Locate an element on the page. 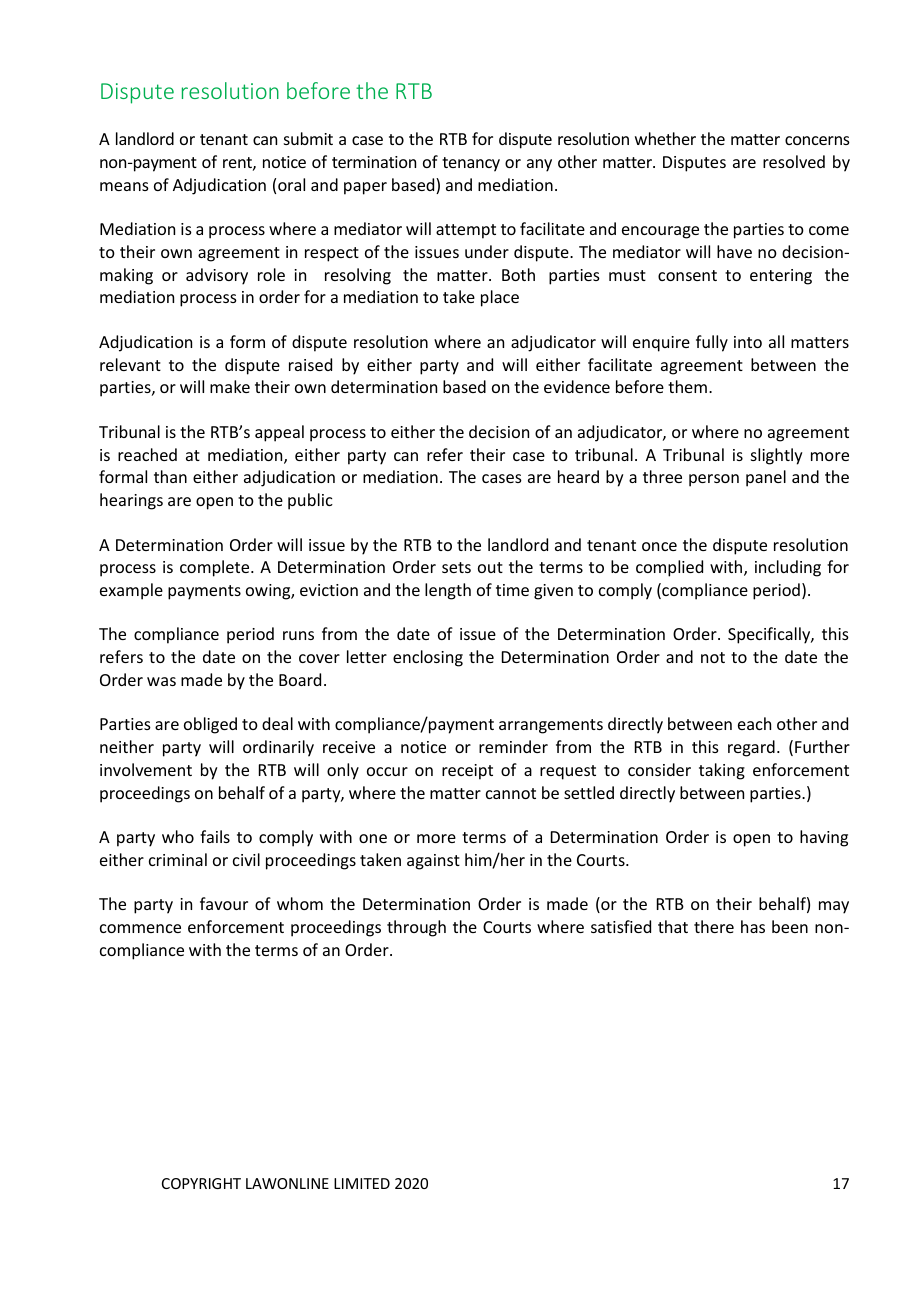 This image has height=1308, width=924. fails is located at coordinates (215, 836).
